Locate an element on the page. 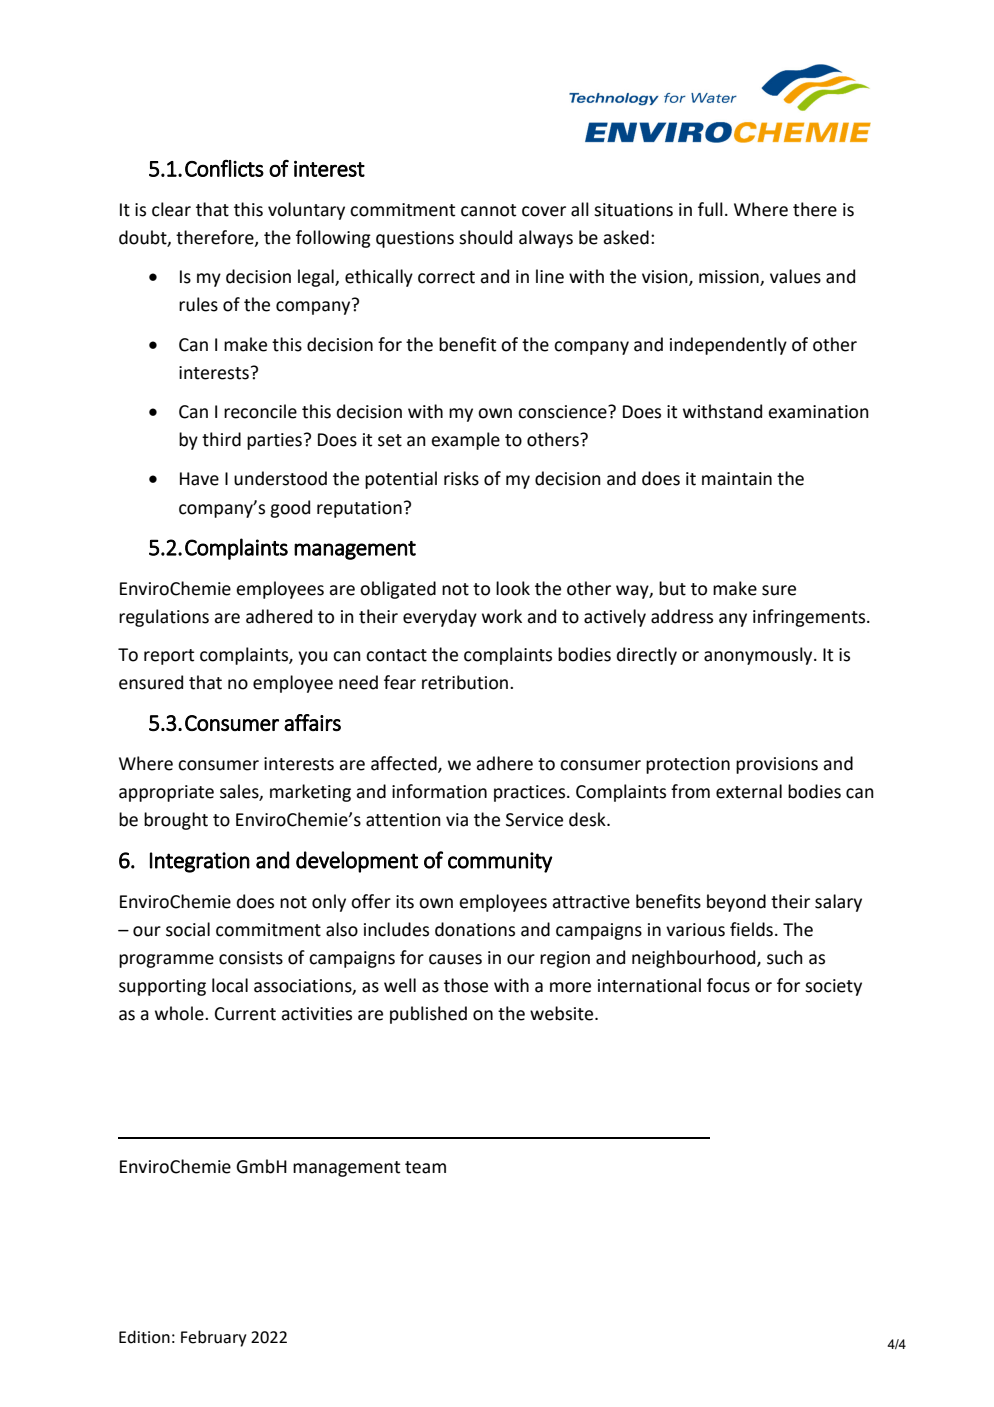  consists is located at coordinates (251, 958).
